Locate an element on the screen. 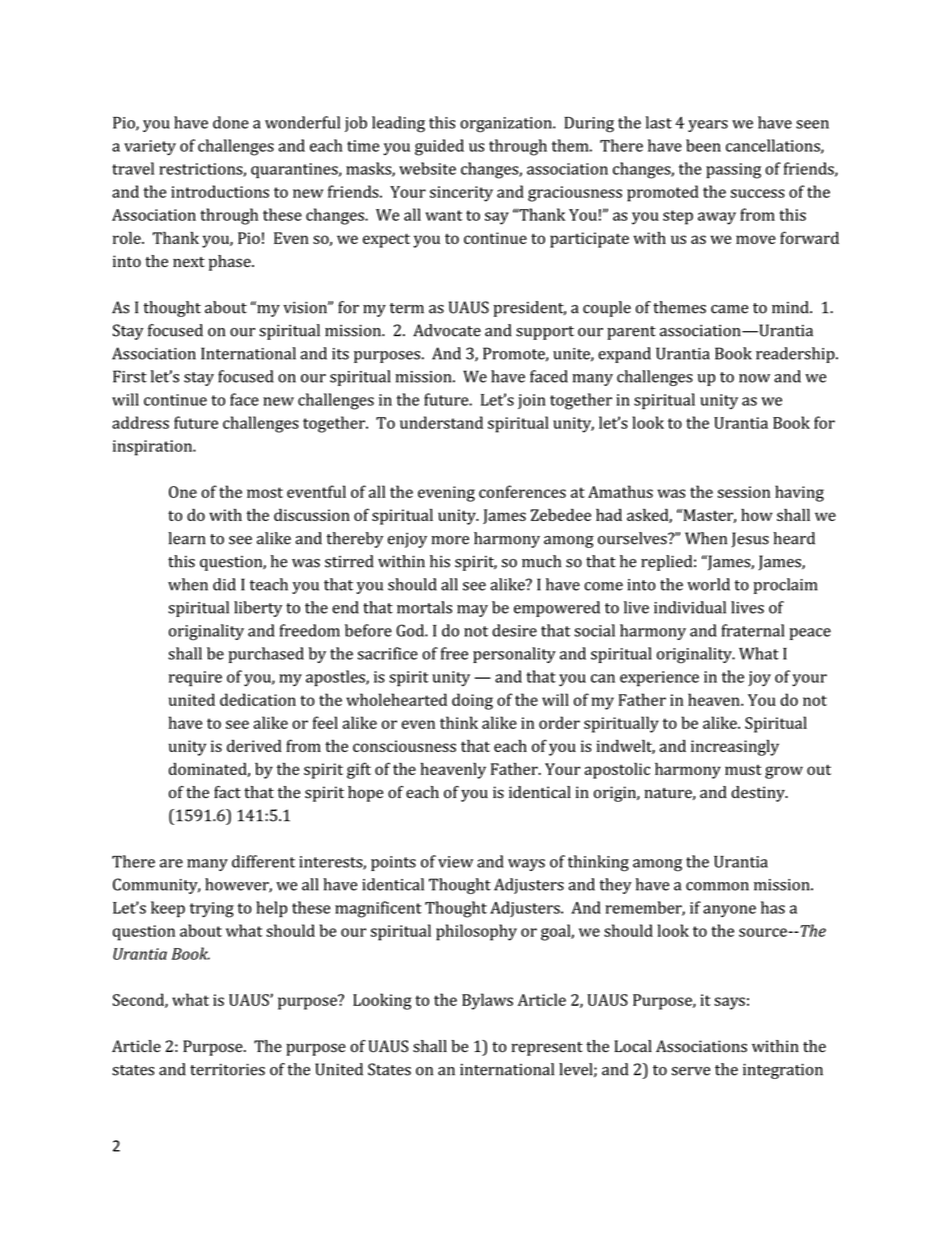 This screenshot has width=952, height=1233. done is located at coordinates (231, 122).
